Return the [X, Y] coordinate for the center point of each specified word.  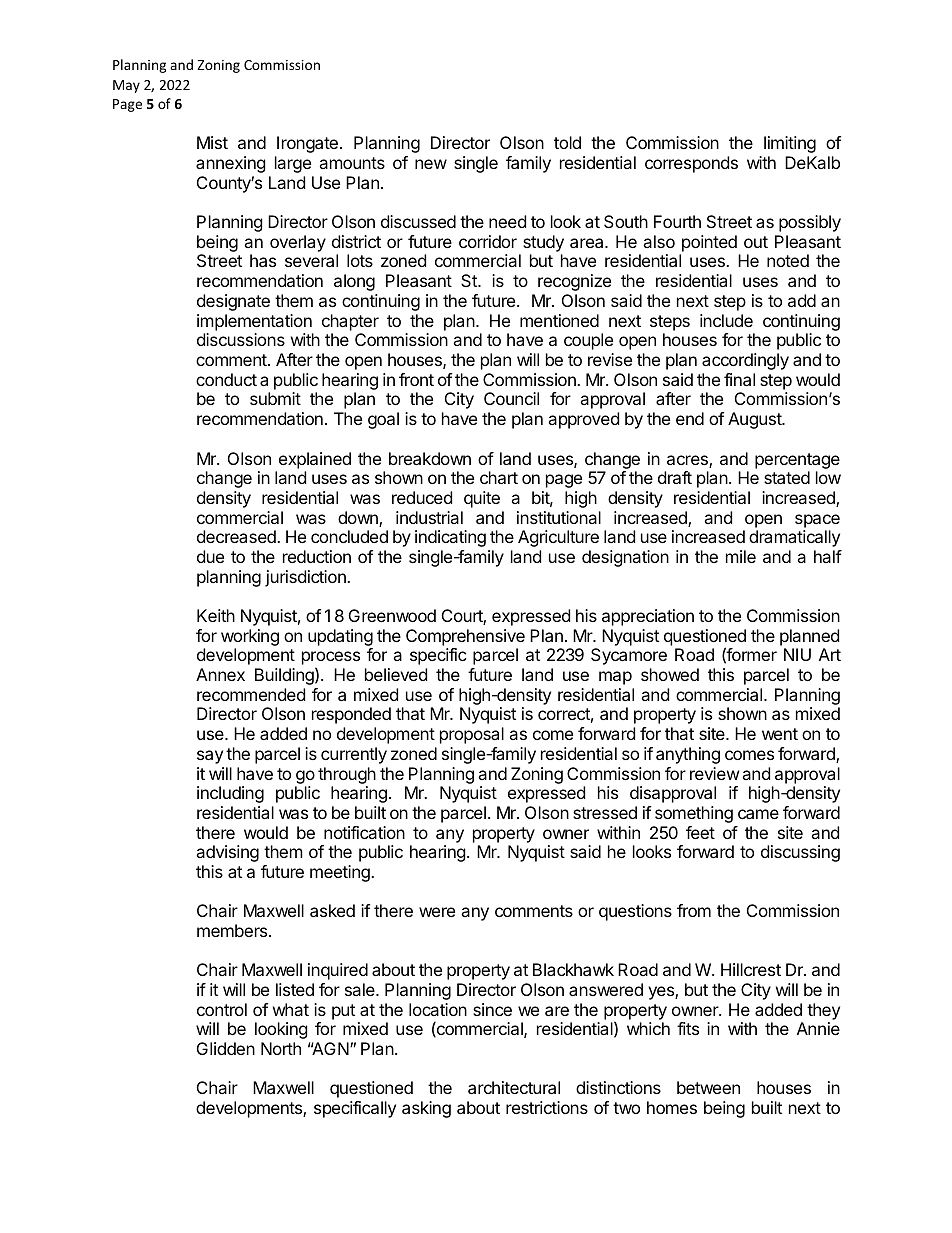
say [210, 757]
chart [499, 477]
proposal [472, 735]
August [755, 420]
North [281, 1048]
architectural [514, 1087]
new [431, 164]
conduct [226, 379]
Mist [212, 142]
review [715, 773]
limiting [790, 144]
